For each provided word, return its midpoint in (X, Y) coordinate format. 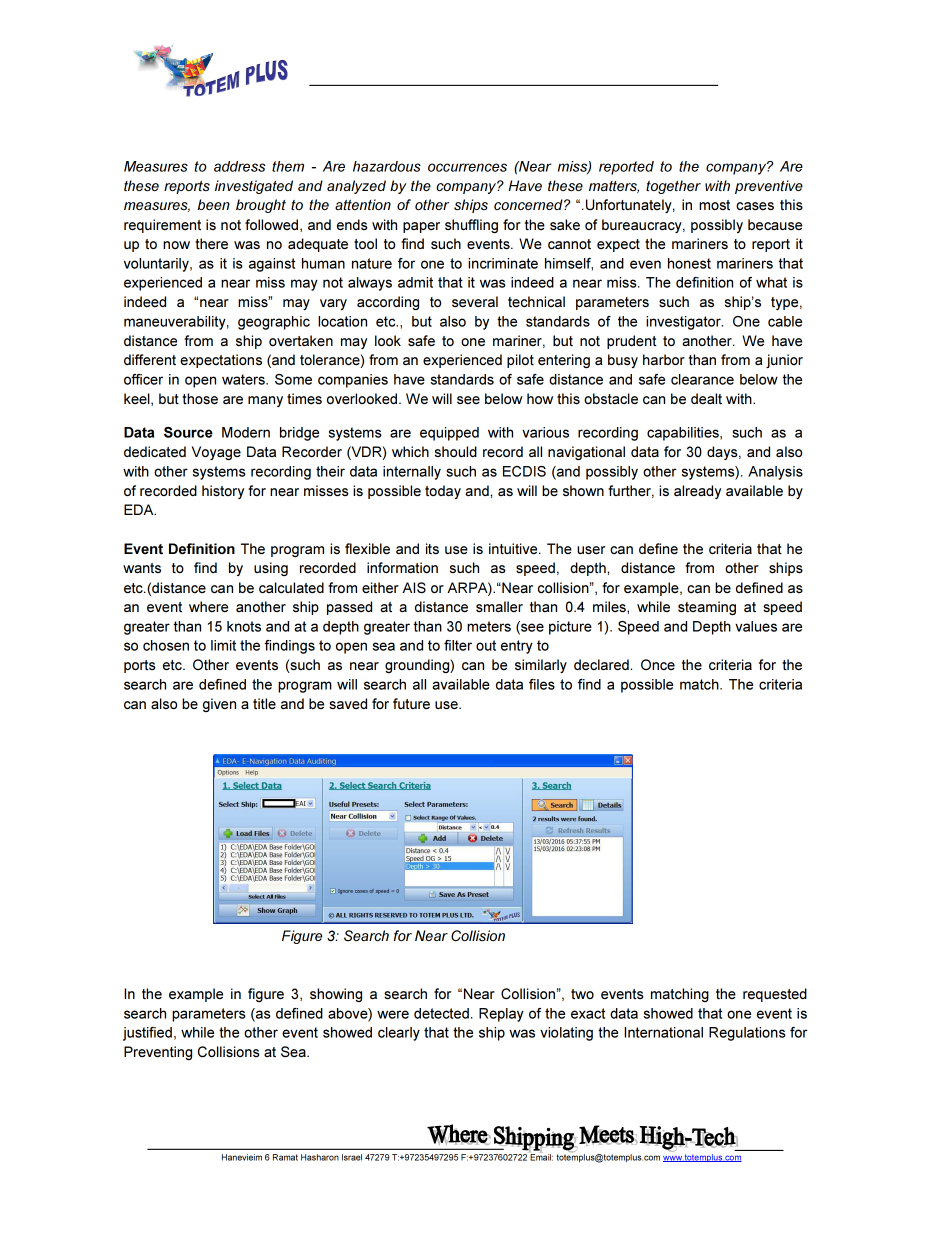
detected (441, 1013)
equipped (449, 434)
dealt (706, 398)
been (214, 204)
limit (223, 645)
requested (775, 995)
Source (188, 432)
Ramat (285, 1157)
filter (458, 645)
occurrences (467, 167)
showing (336, 995)
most (714, 205)
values (756, 626)
